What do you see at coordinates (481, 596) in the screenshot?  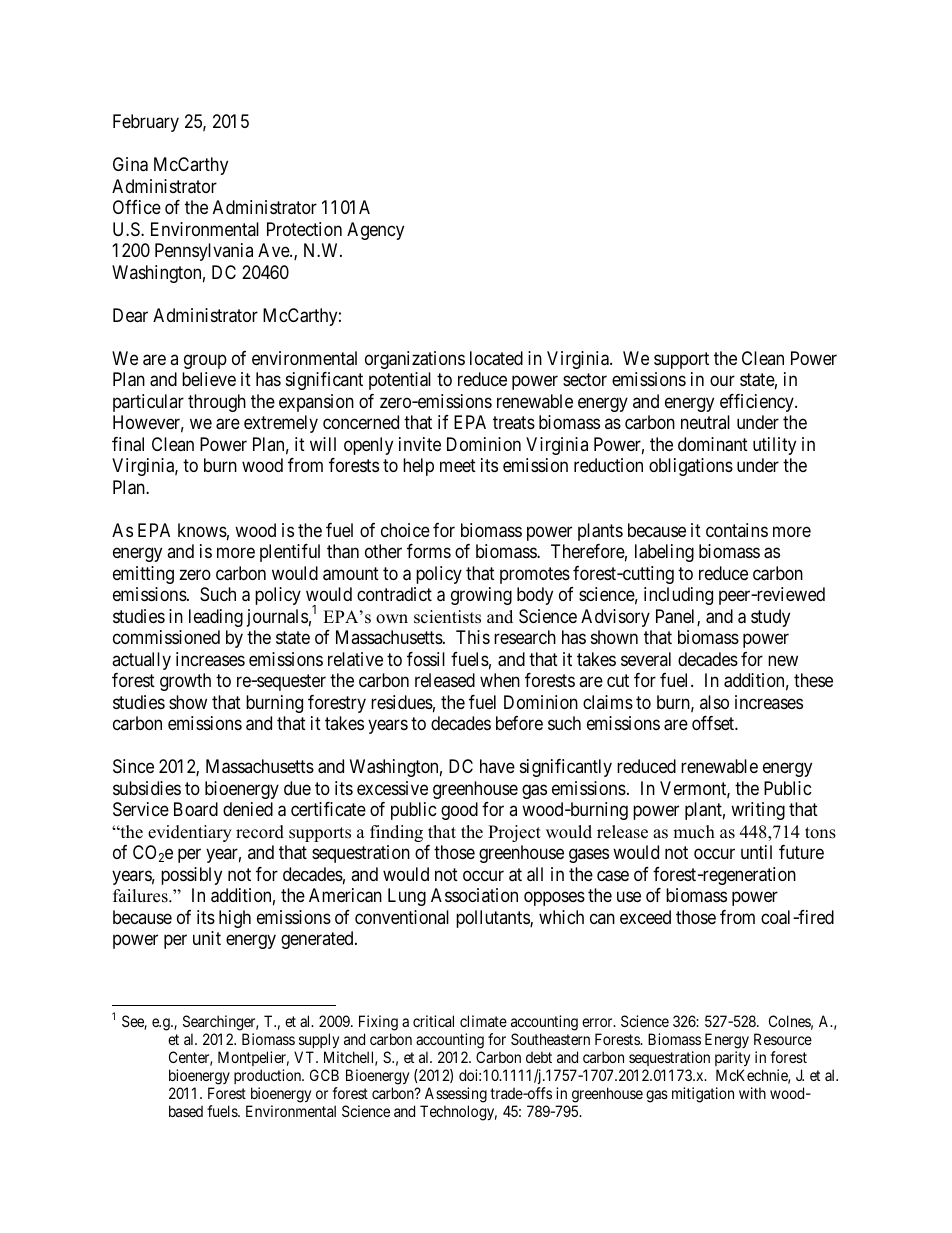 I see `growing` at bounding box center [481, 596].
